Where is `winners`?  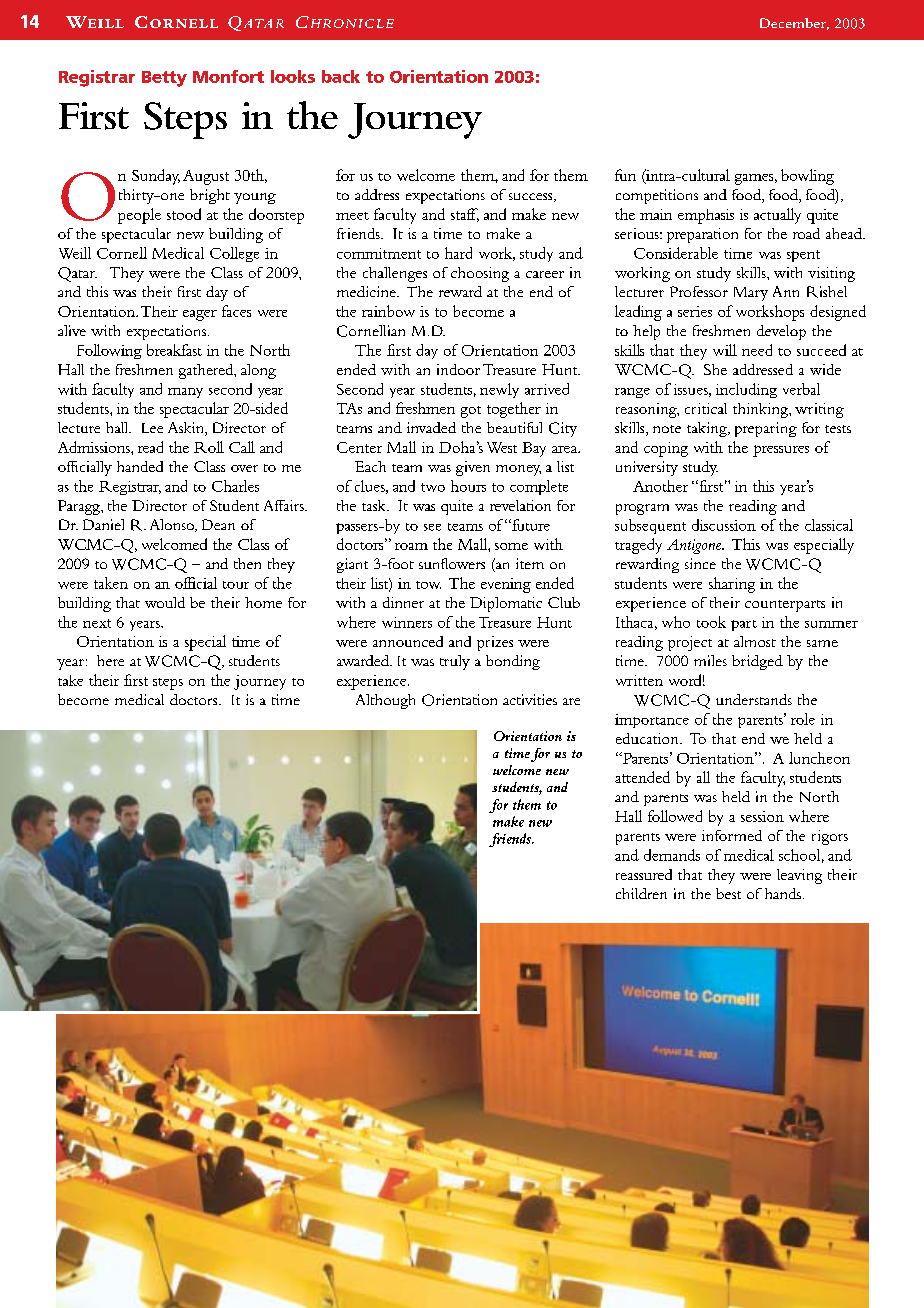 winners is located at coordinates (407, 622).
